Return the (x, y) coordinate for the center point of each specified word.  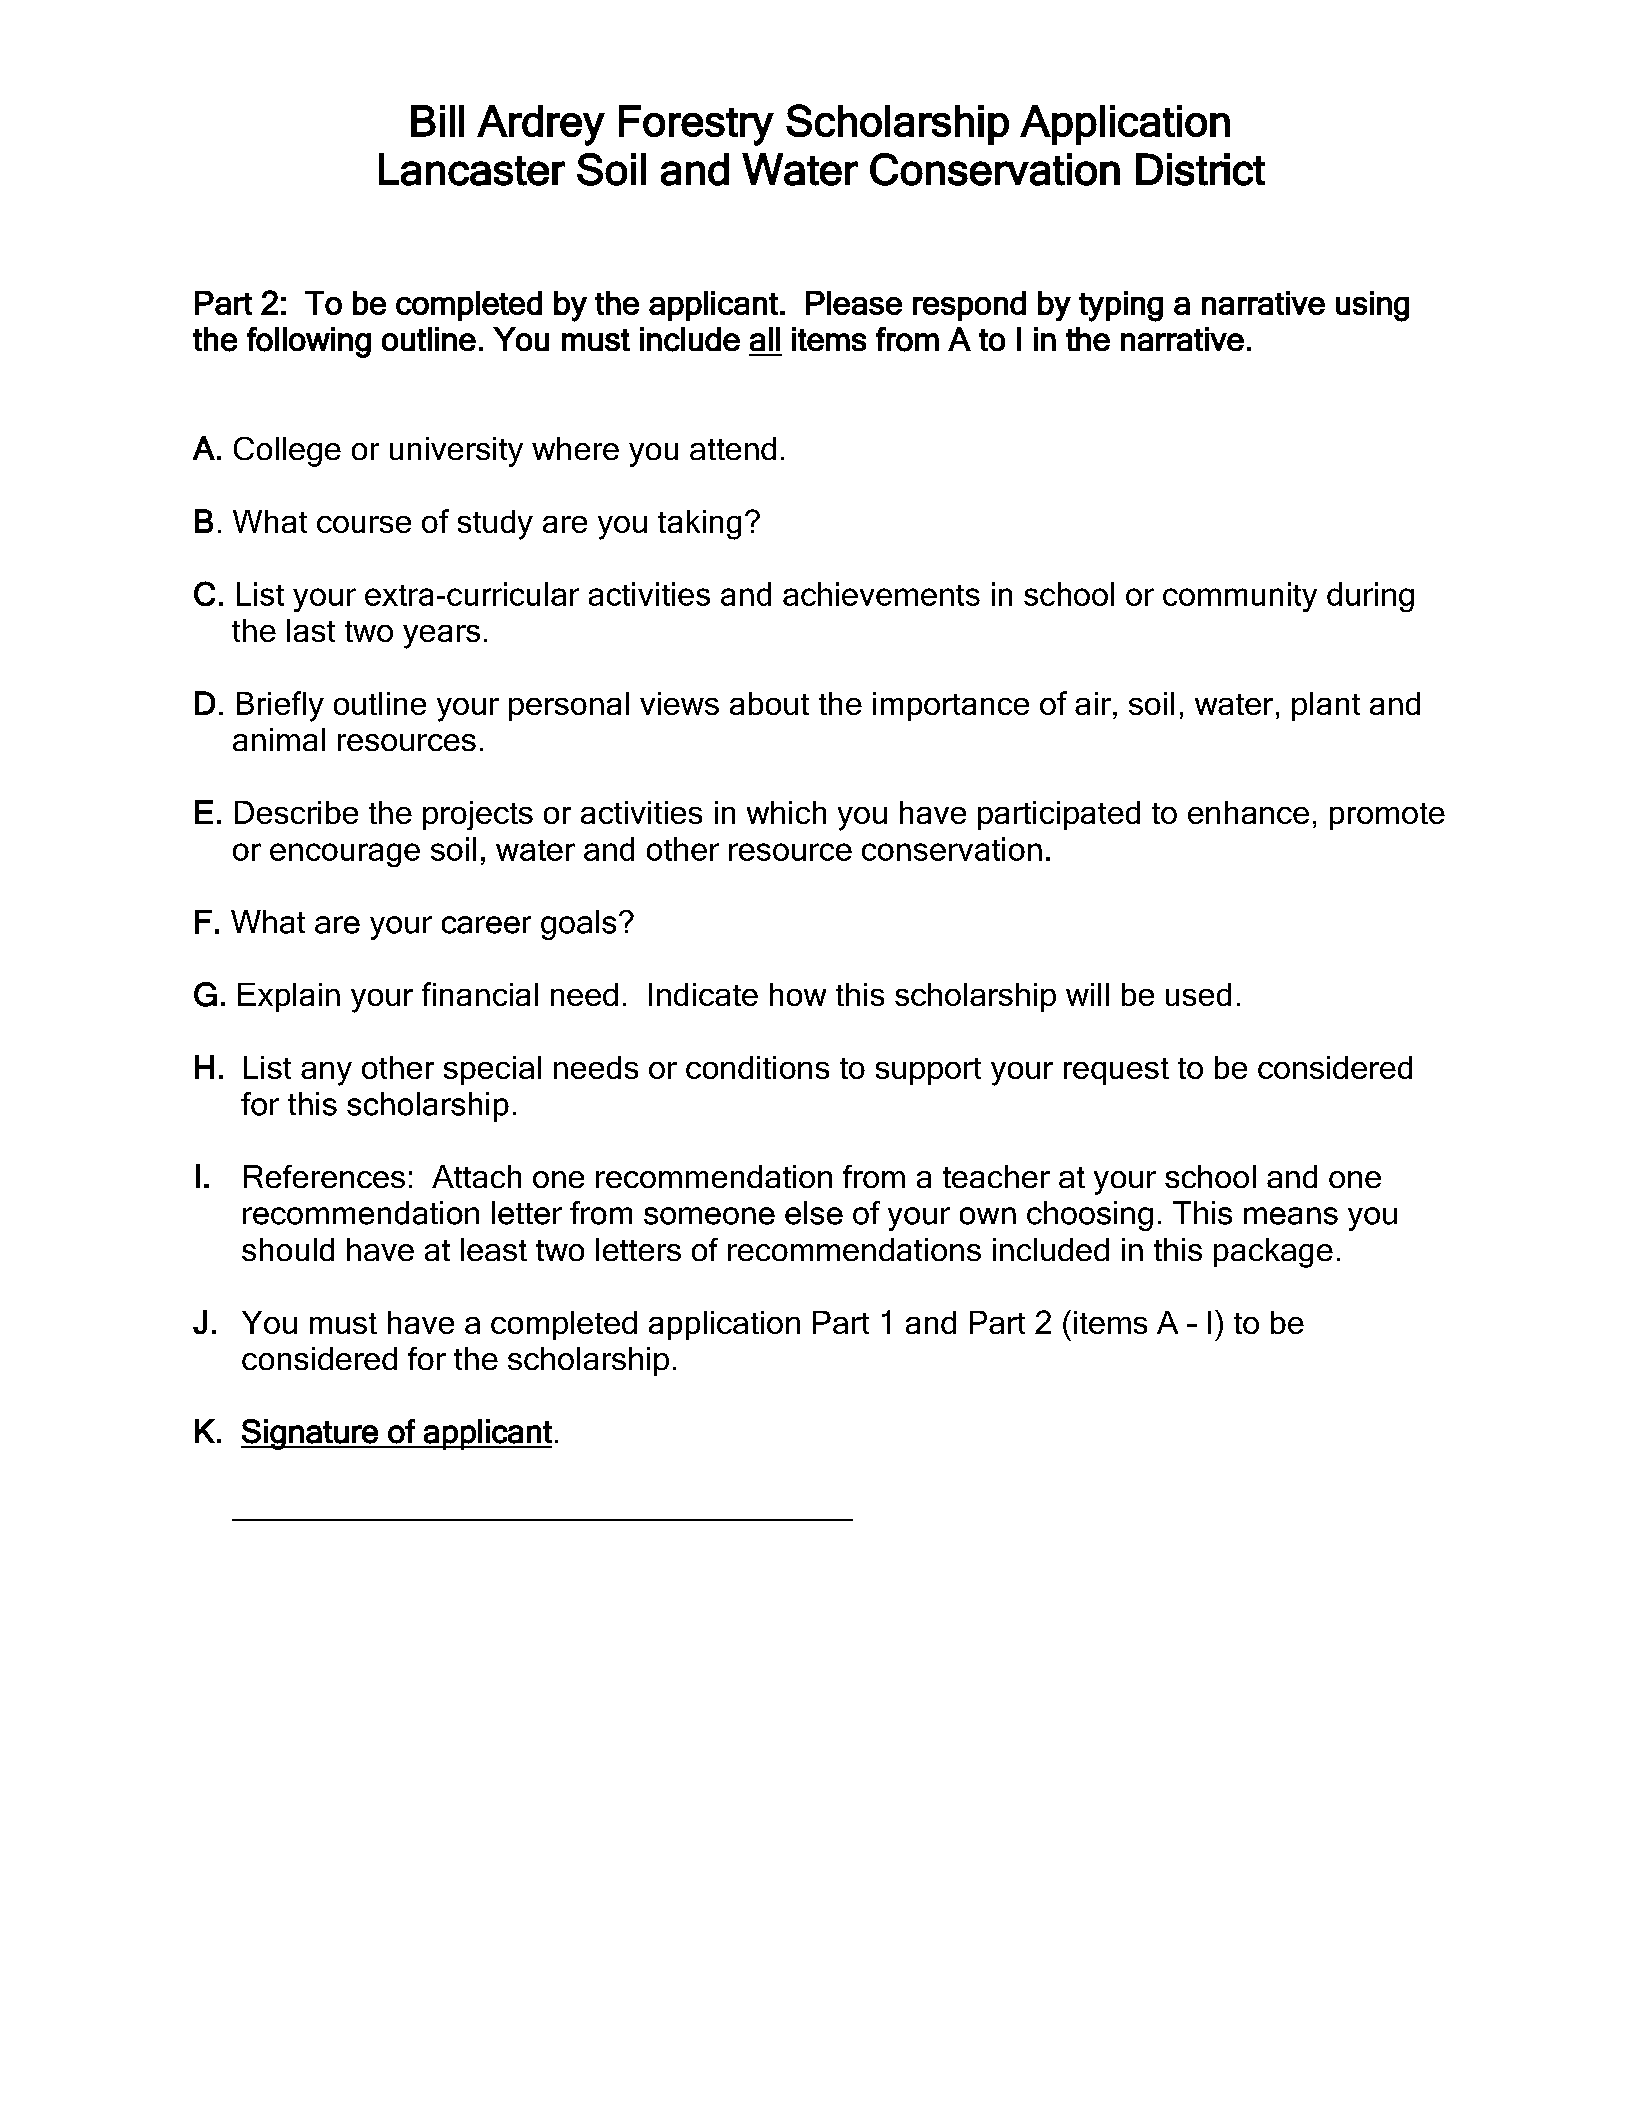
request (1116, 1071)
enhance (1248, 812)
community (1240, 597)
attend (733, 448)
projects (478, 815)
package (1273, 1253)
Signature (310, 1434)
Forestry (696, 125)
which (786, 812)
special (492, 1070)
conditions (757, 1067)
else (814, 1213)
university (456, 452)
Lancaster (472, 169)
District (1200, 169)
